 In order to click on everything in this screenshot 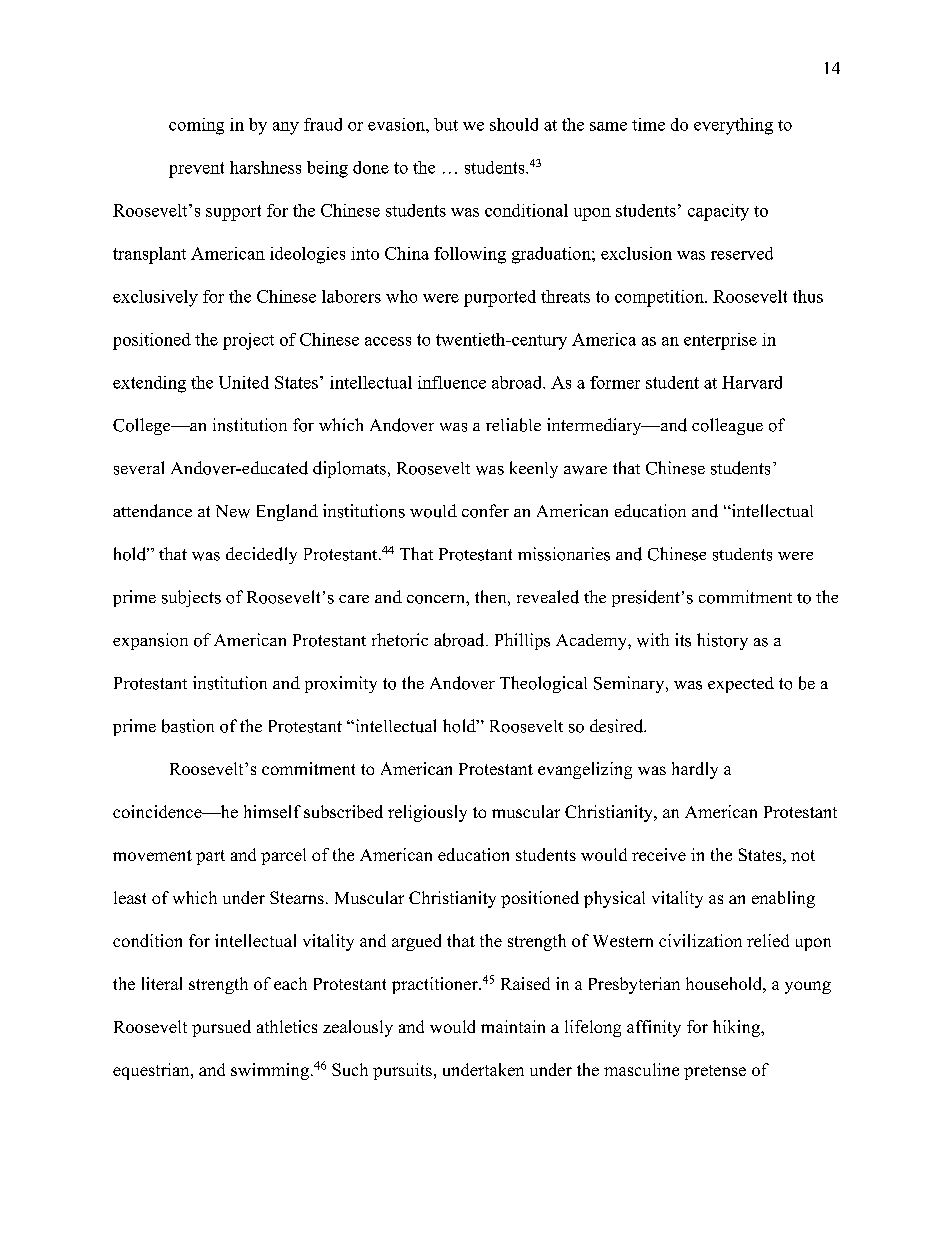, I will do `click(733, 126)`.
